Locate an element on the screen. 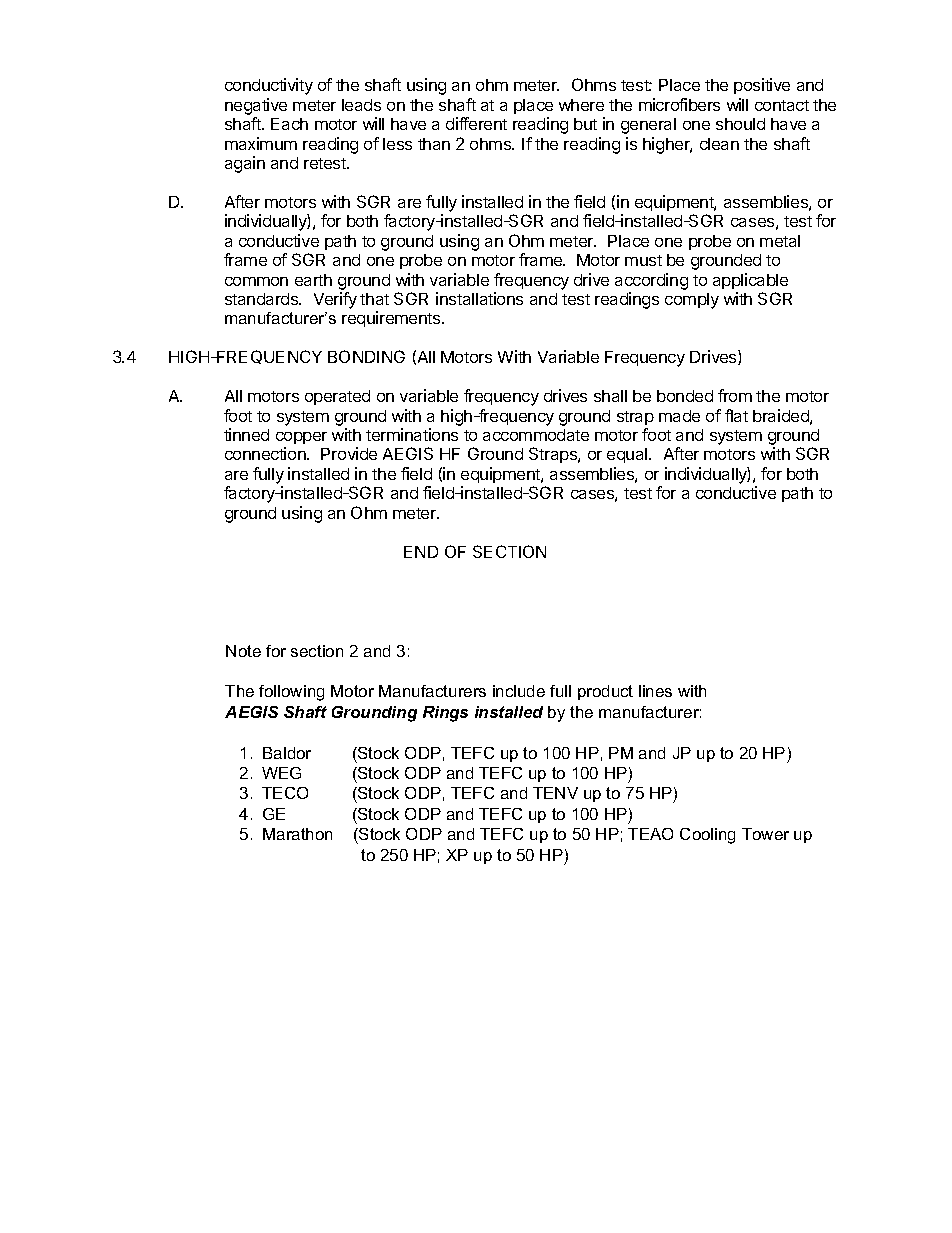 This screenshot has width=952, height=1233. should is located at coordinates (740, 124).
